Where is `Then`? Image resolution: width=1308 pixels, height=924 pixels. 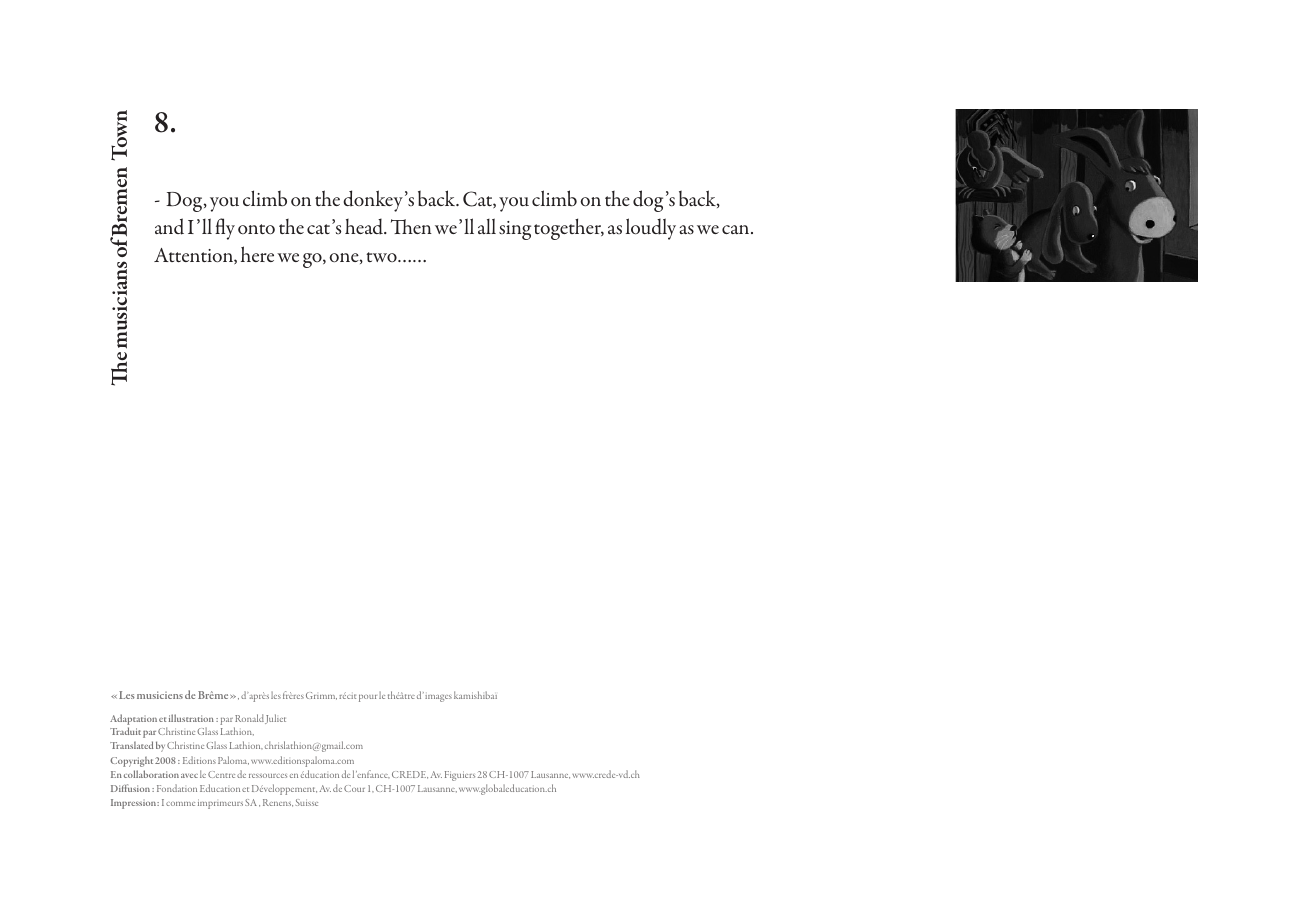
Then is located at coordinates (411, 226).
